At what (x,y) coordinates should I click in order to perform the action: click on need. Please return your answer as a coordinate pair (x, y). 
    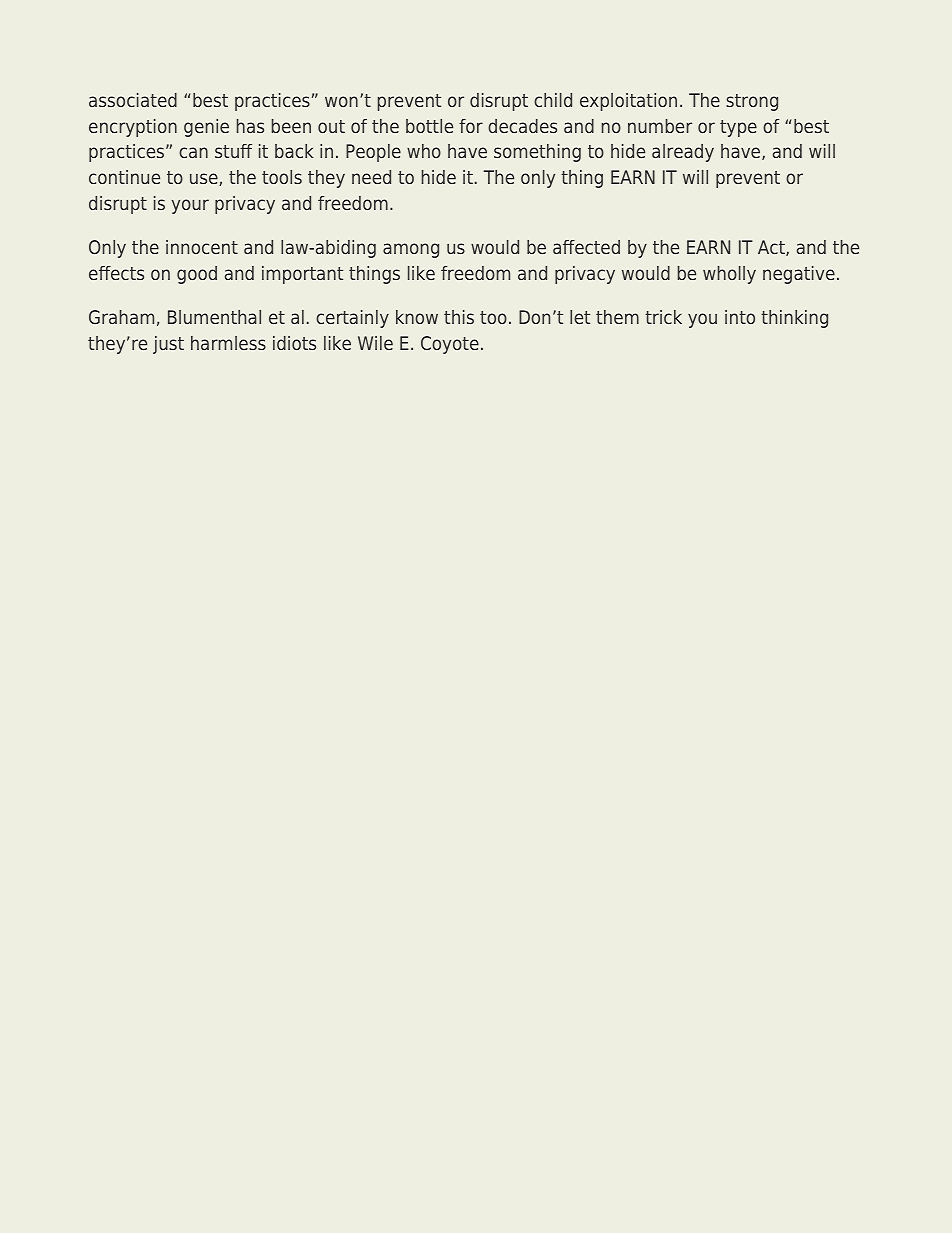
    Looking at the image, I should click on (371, 177).
